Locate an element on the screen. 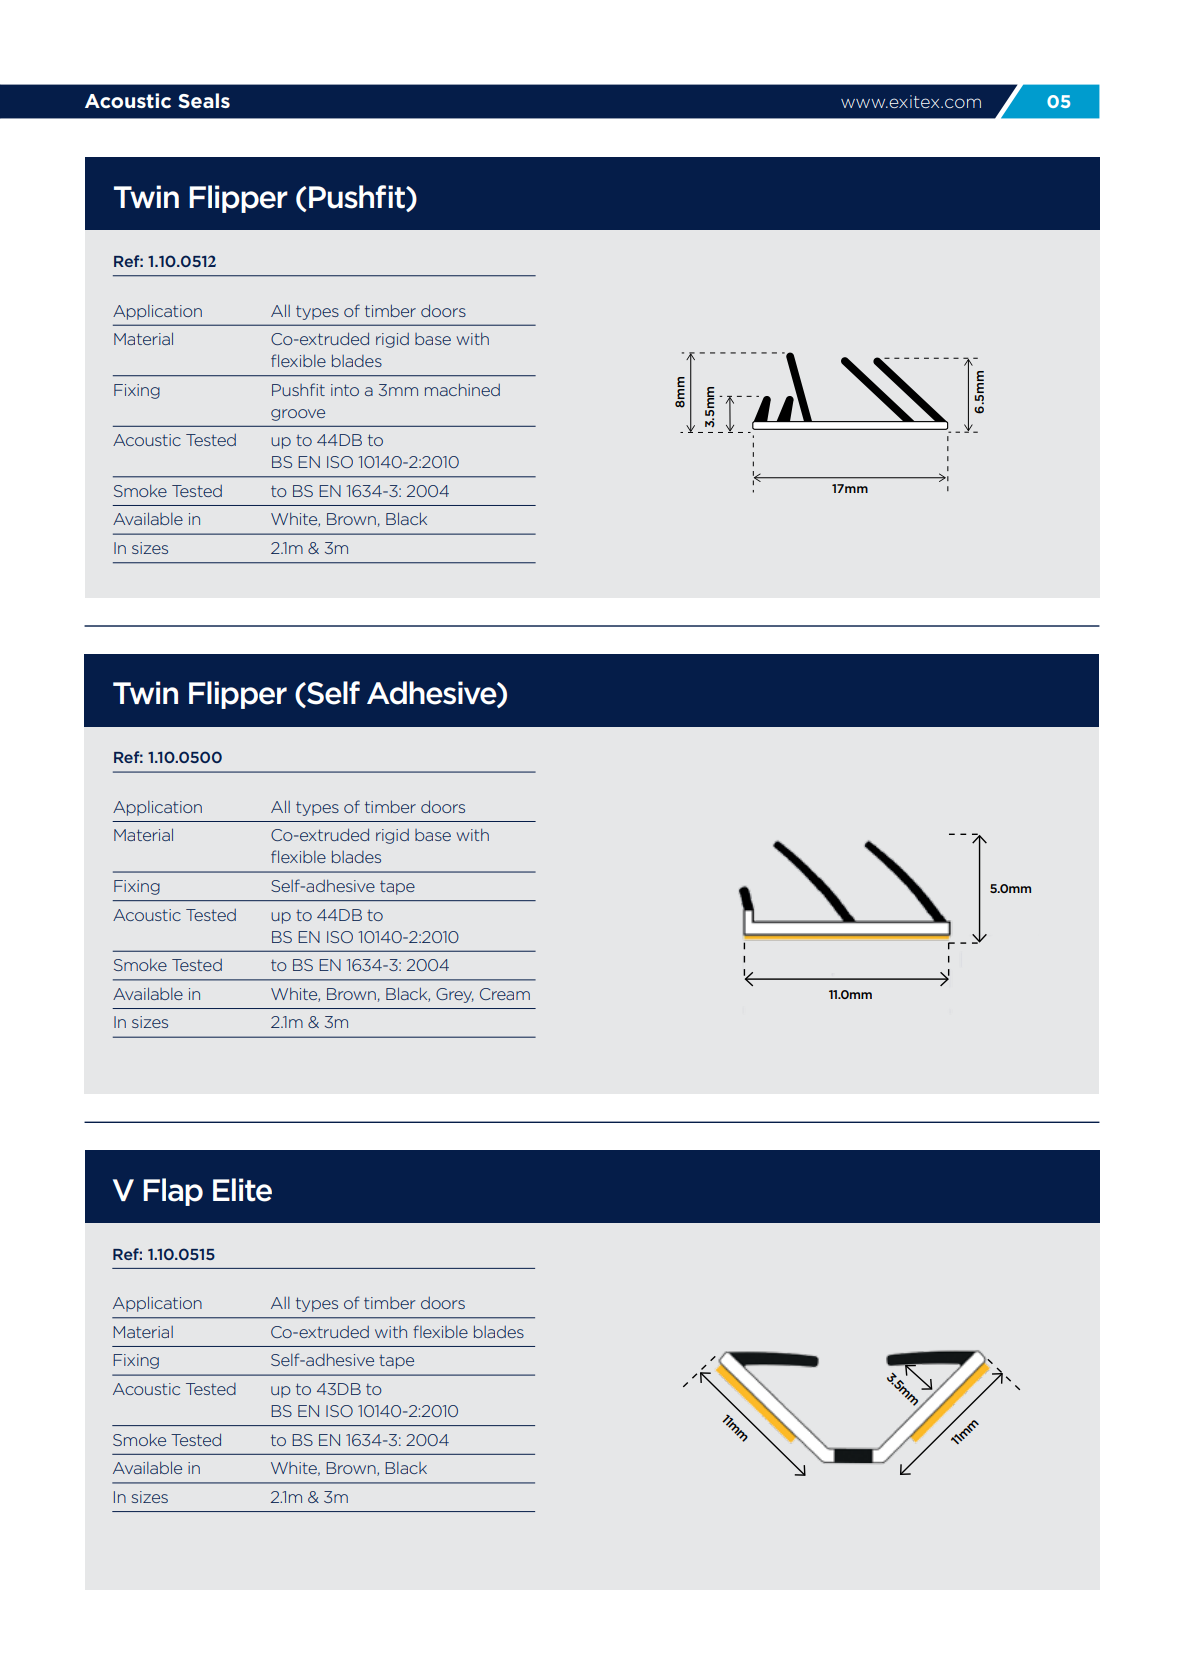  machined is located at coordinates (462, 389).
